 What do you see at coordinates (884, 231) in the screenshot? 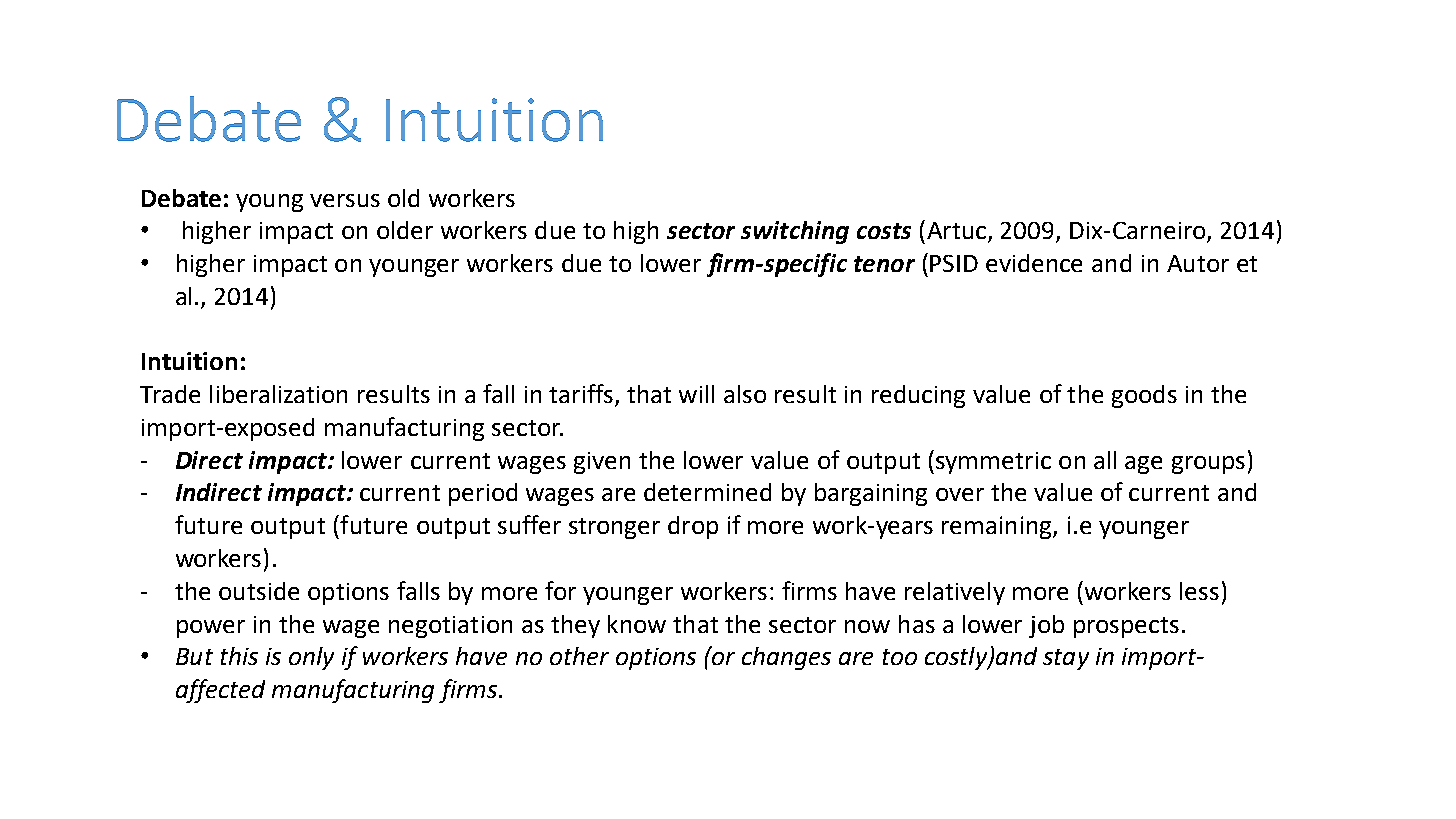
I see `costs` at bounding box center [884, 231].
